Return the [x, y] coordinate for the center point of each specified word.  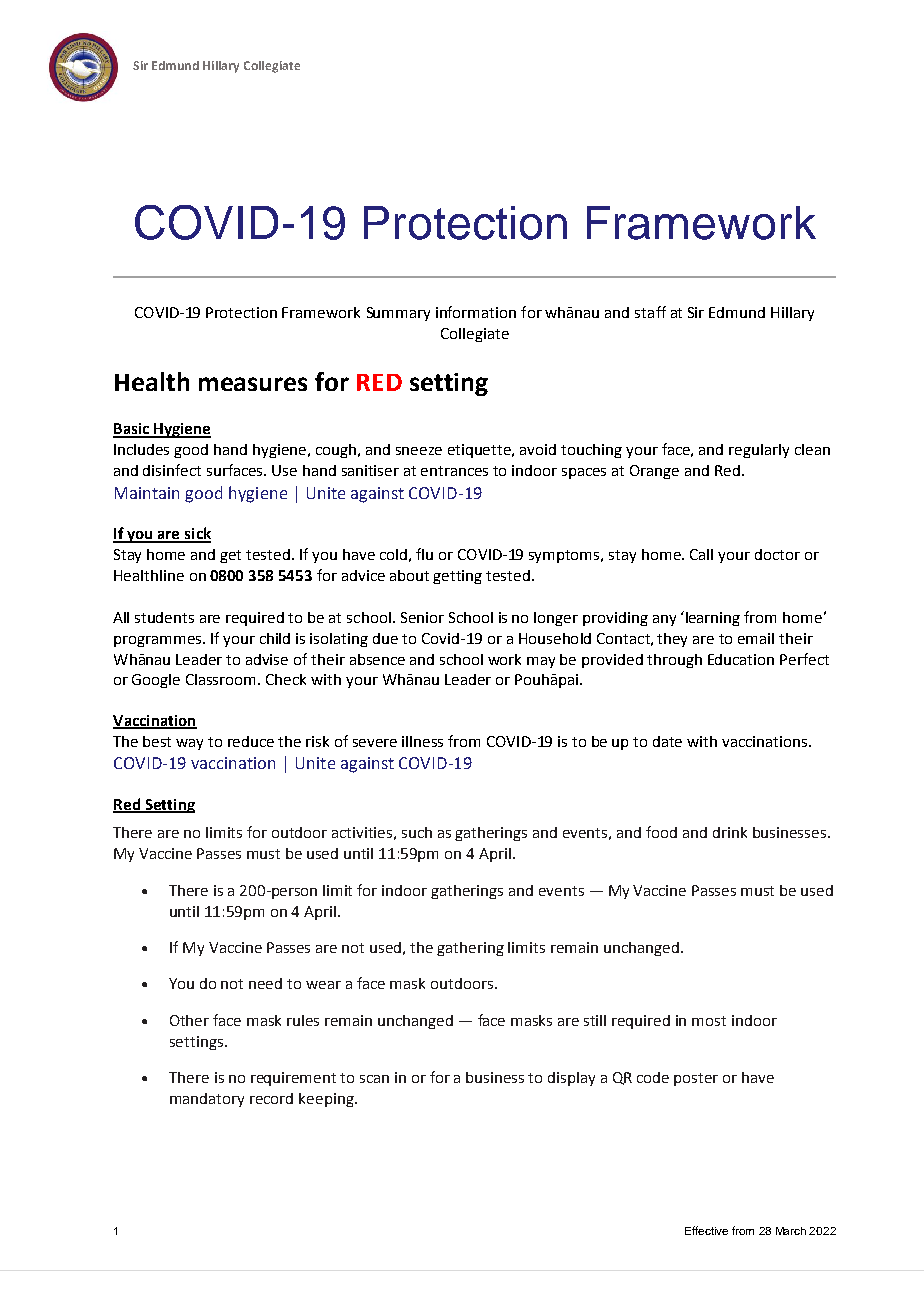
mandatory [207, 1100]
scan [374, 1079]
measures [253, 384]
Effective [706, 1230]
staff [650, 312]
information [476, 312]
